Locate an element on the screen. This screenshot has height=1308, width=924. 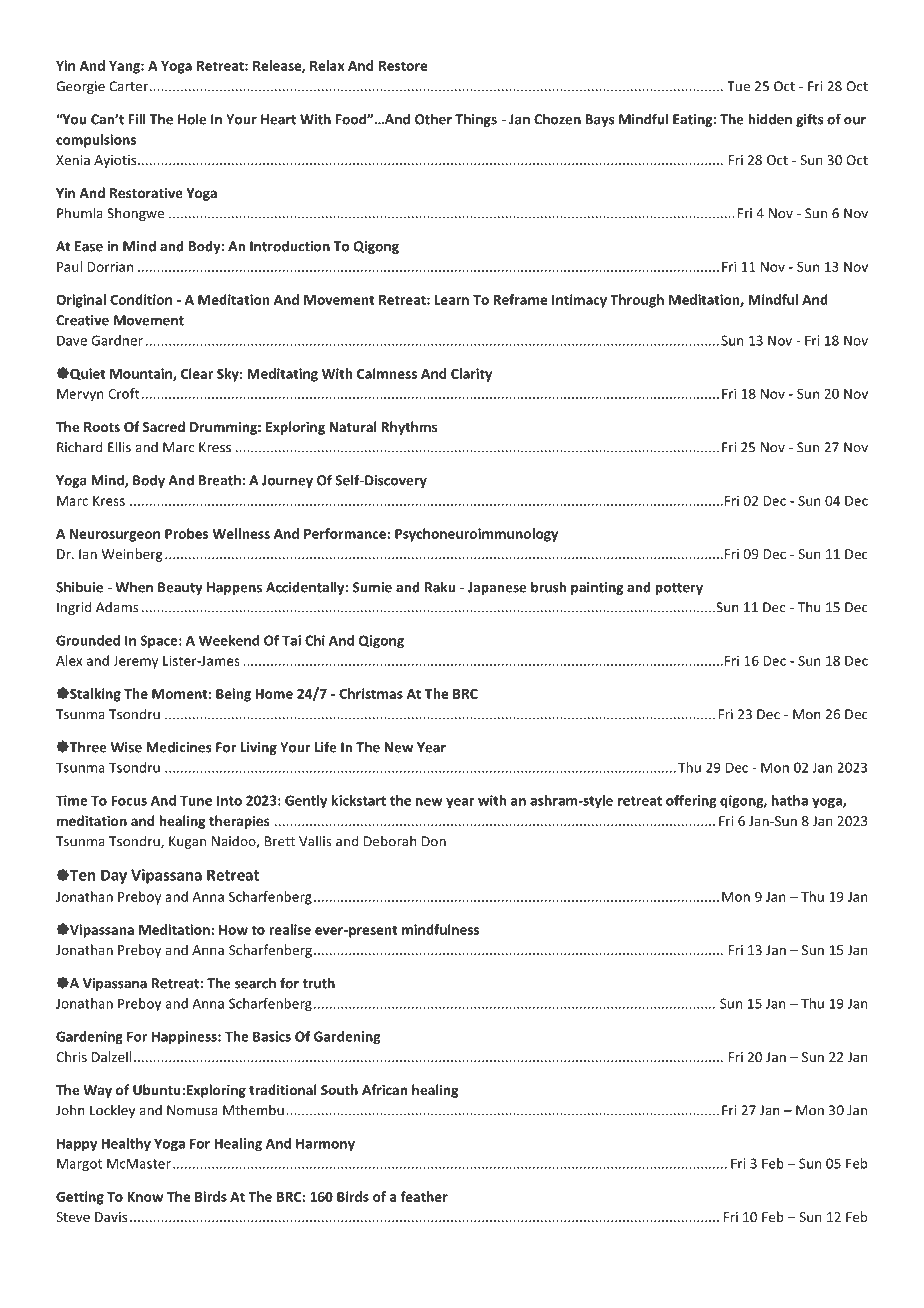
Don is located at coordinates (434, 841).
